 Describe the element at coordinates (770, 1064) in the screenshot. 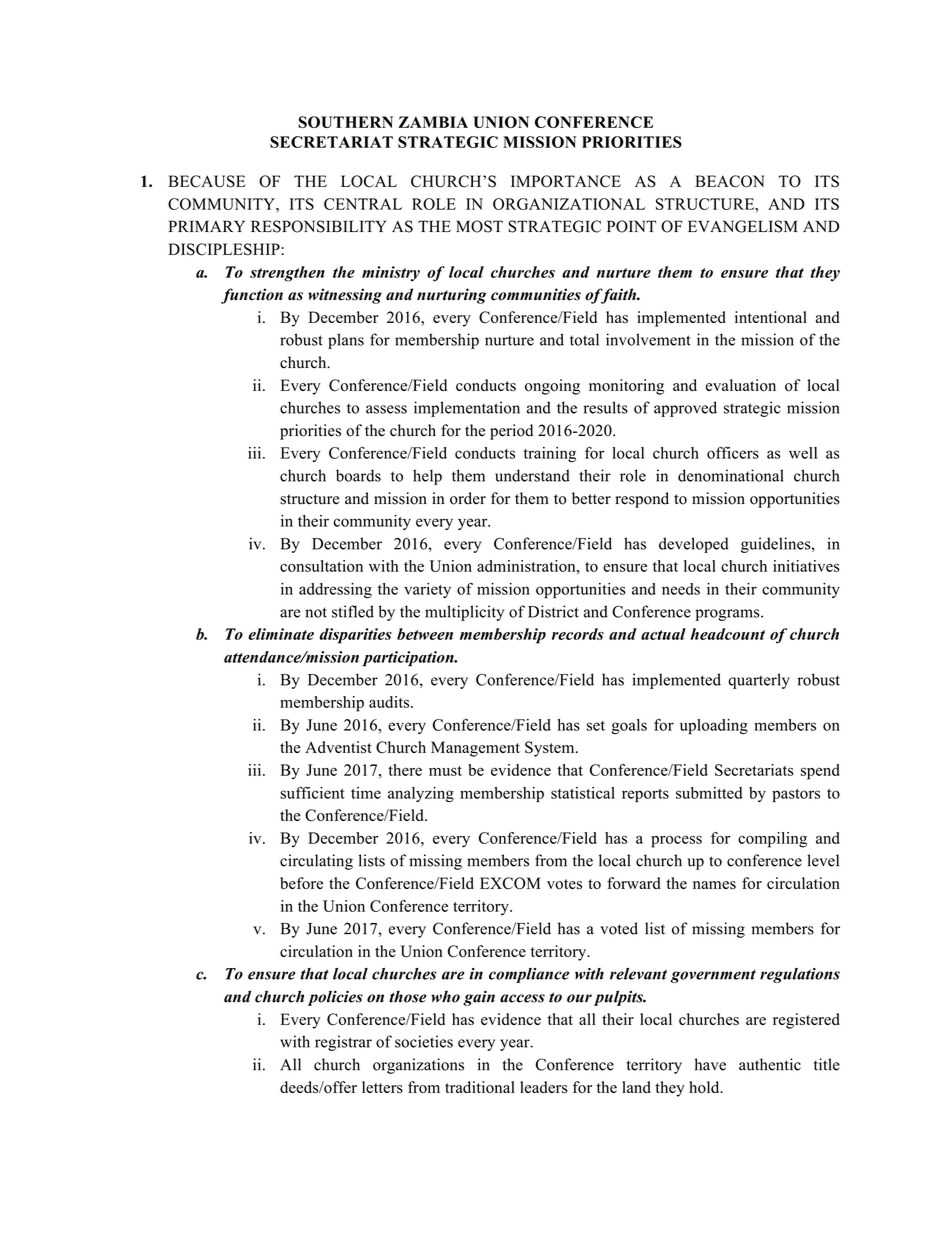

I see `authentic` at that location.
